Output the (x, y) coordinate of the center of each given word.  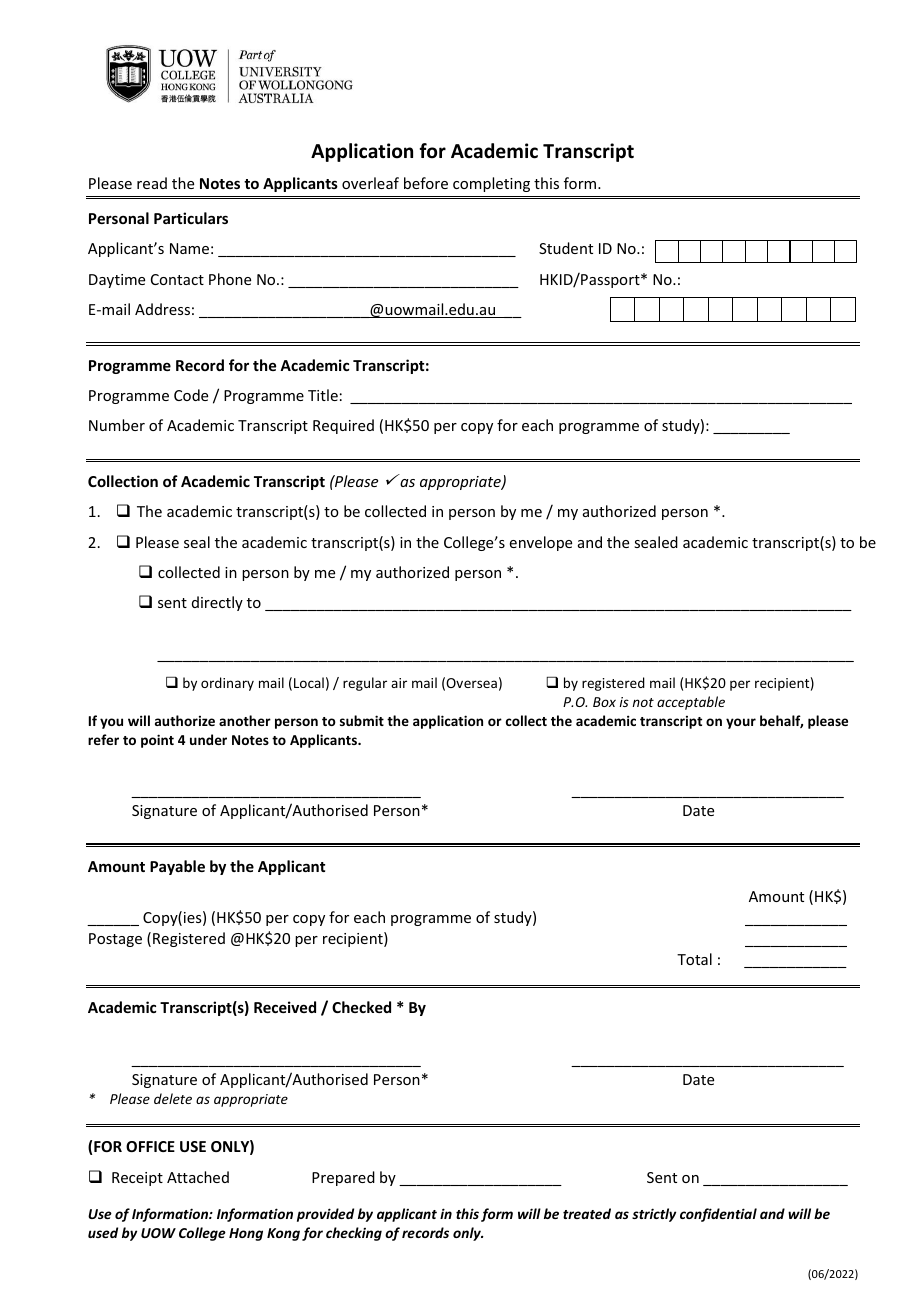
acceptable (691, 703)
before (426, 183)
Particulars (191, 218)
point (157, 741)
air (399, 683)
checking (354, 1234)
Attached (198, 1177)
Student (566, 248)
